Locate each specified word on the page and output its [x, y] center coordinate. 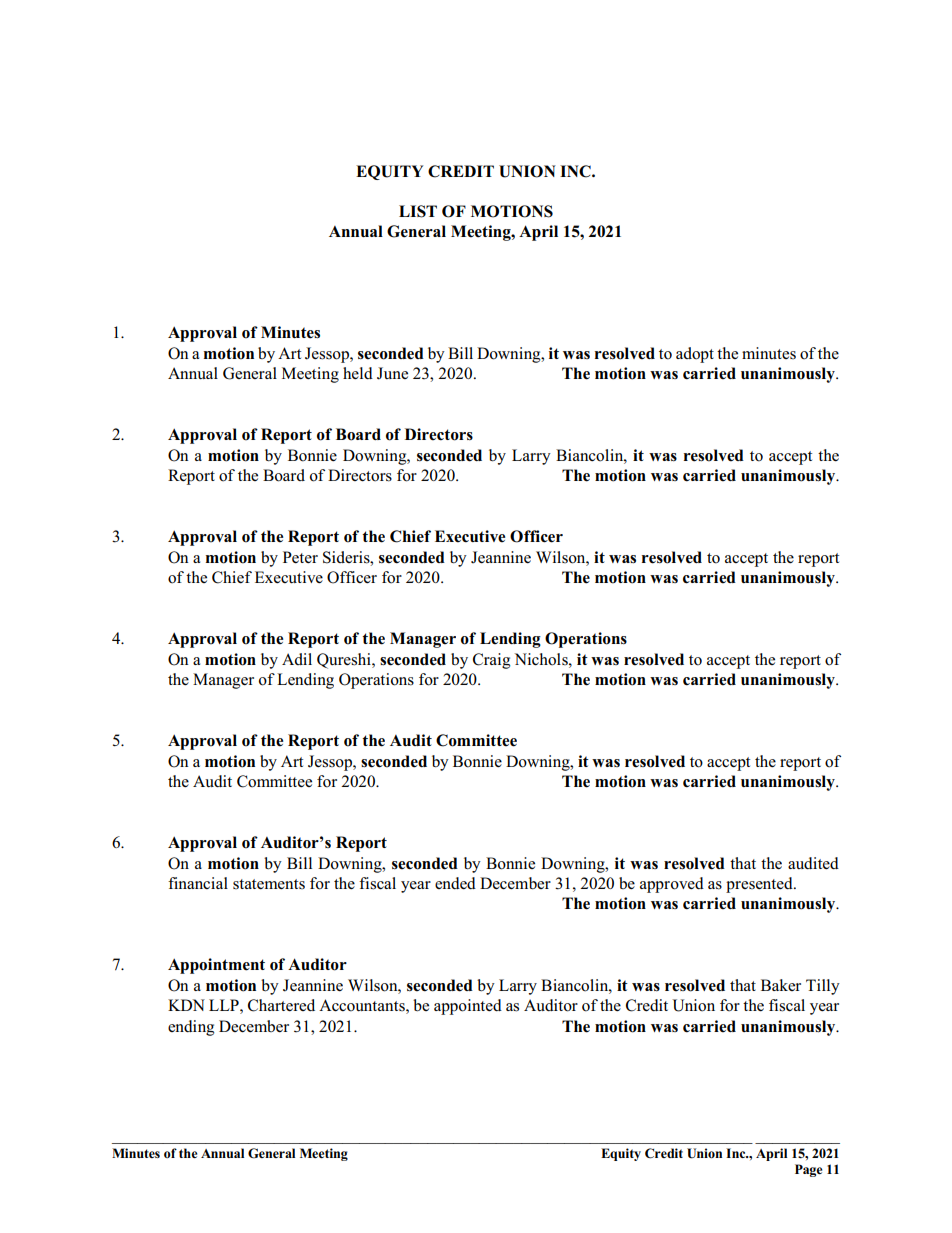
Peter [300, 557]
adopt [695, 355]
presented [760, 885]
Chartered [281, 1005]
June [392, 373]
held [358, 373]
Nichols [542, 659]
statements [269, 884]
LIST [418, 211]
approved [672, 885]
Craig [491, 661]
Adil [297, 659]
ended [455, 883]
